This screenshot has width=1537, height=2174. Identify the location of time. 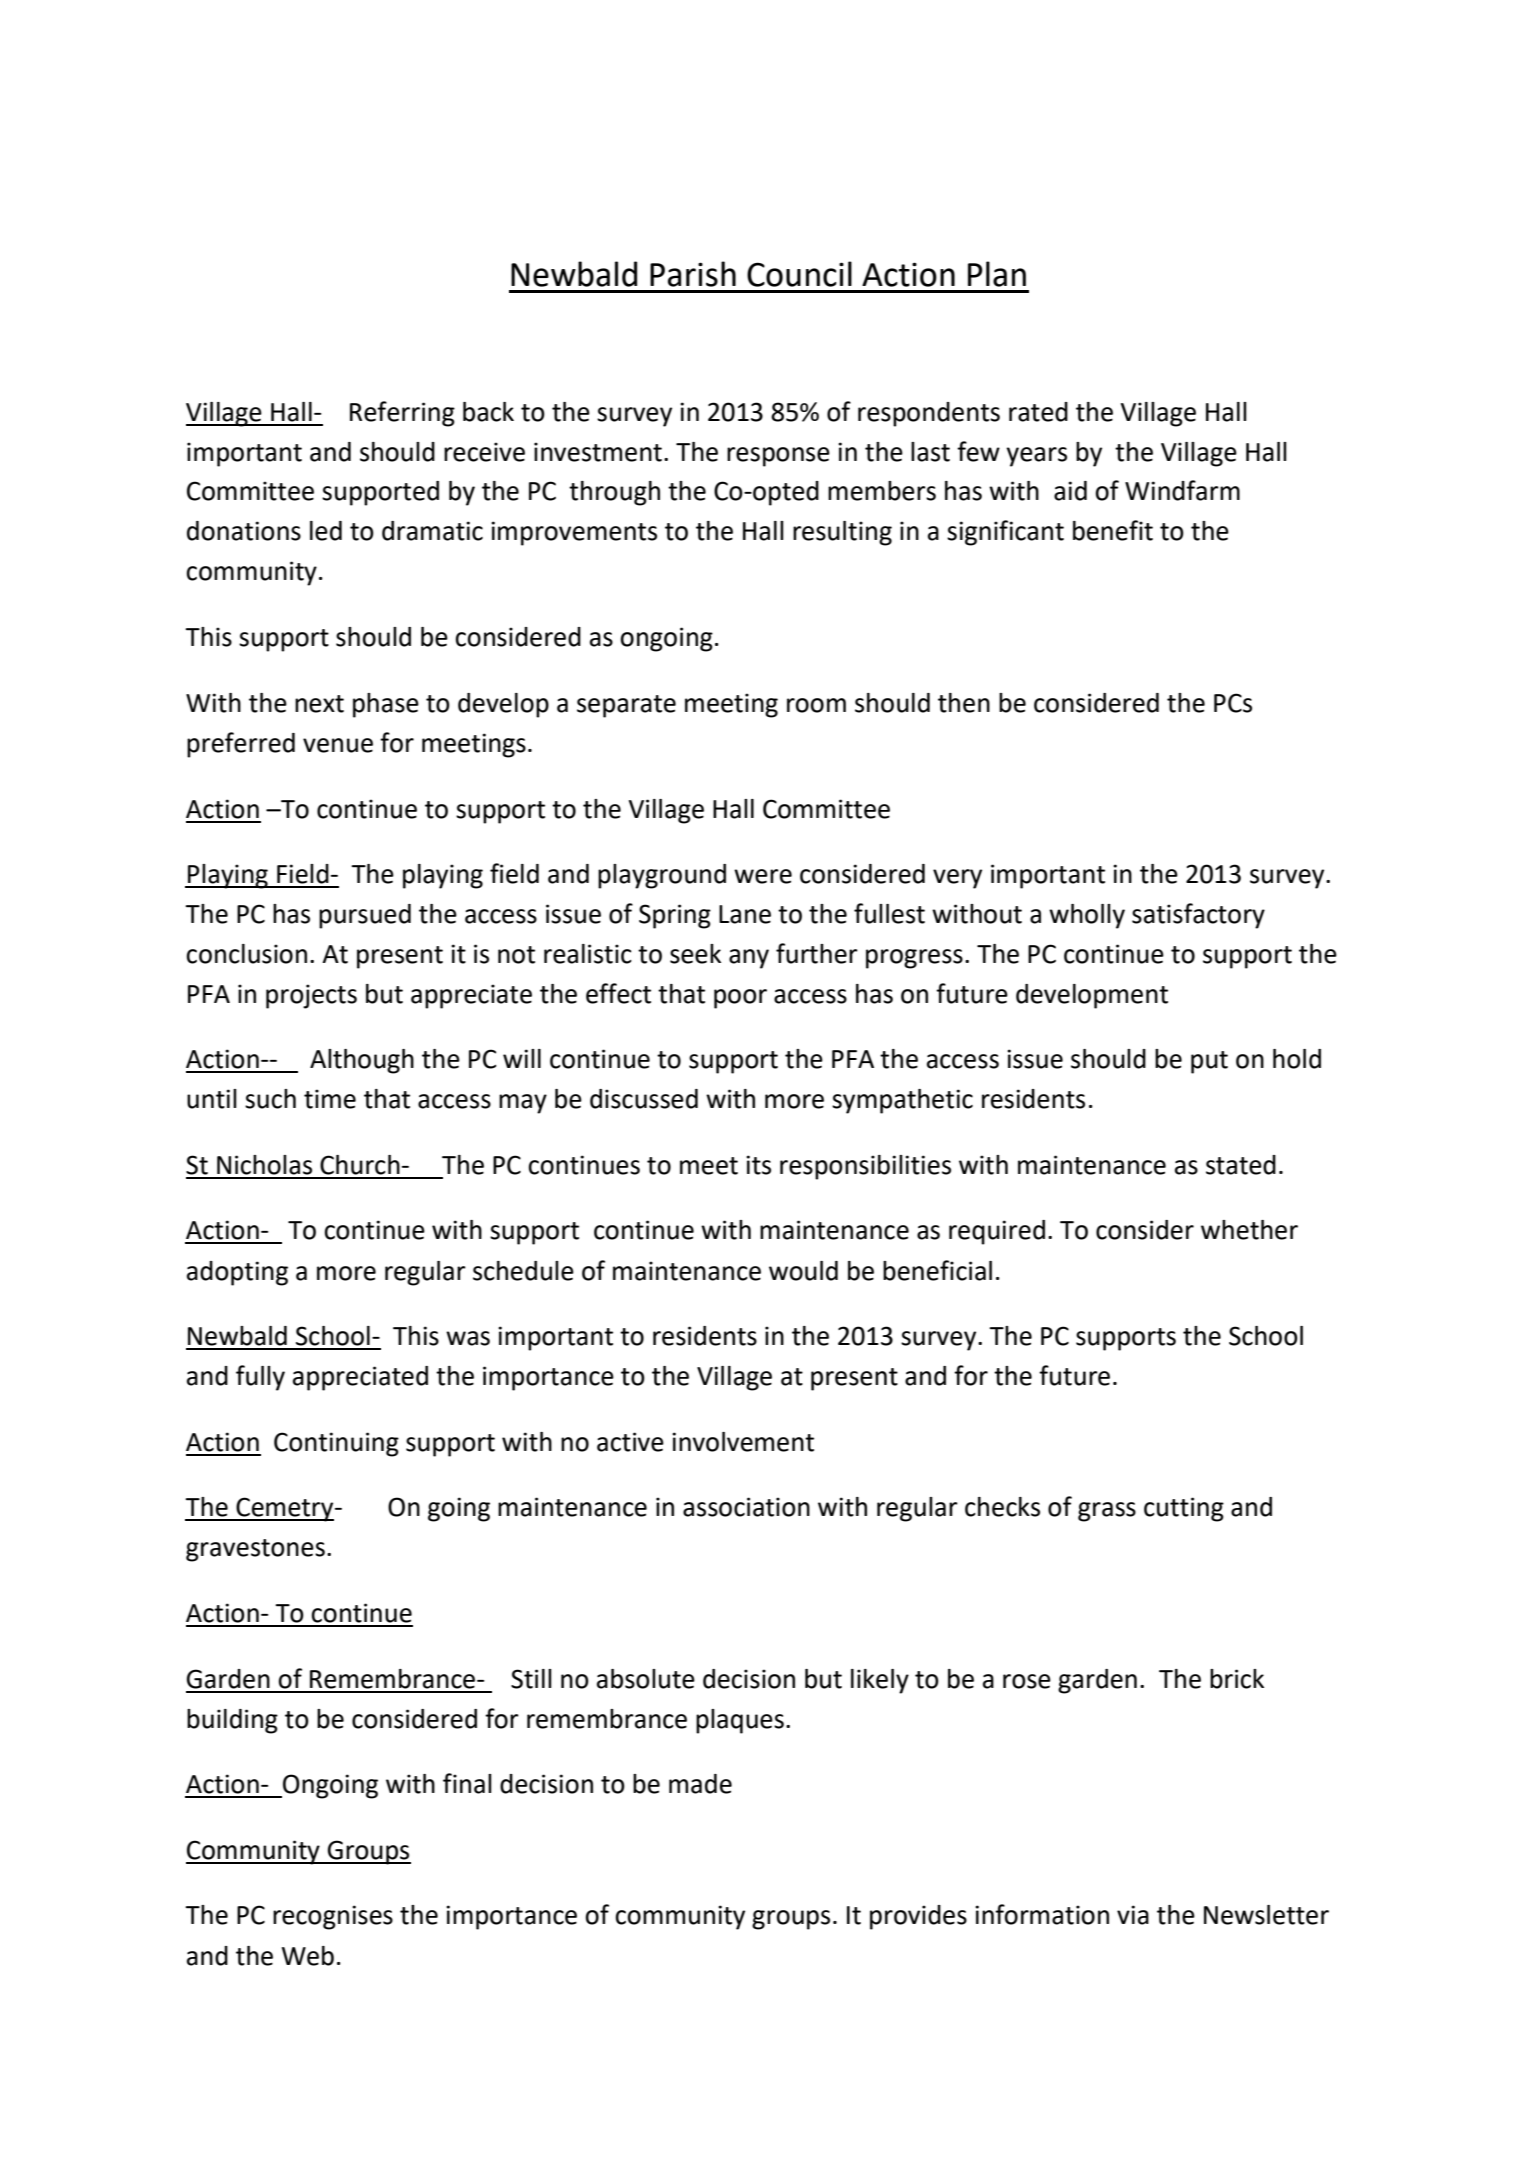
(330, 1099).
